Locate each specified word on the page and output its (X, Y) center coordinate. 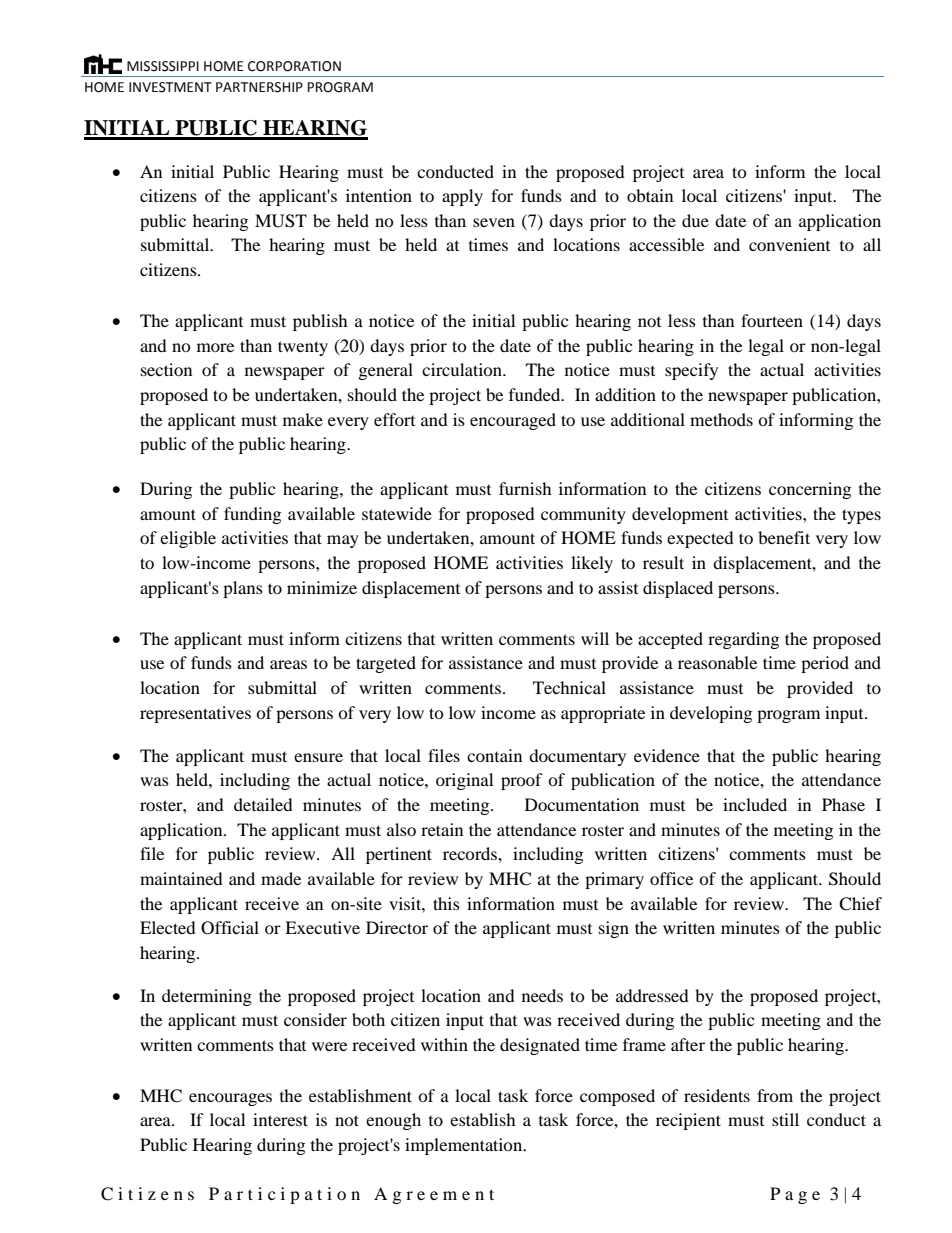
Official (230, 928)
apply (462, 197)
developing (711, 714)
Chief (860, 904)
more (215, 347)
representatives (195, 714)
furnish (525, 488)
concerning (810, 490)
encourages (230, 1099)
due (695, 220)
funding (252, 515)
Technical (569, 687)
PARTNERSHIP (259, 87)
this (446, 903)
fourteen (772, 320)
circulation (463, 369)
